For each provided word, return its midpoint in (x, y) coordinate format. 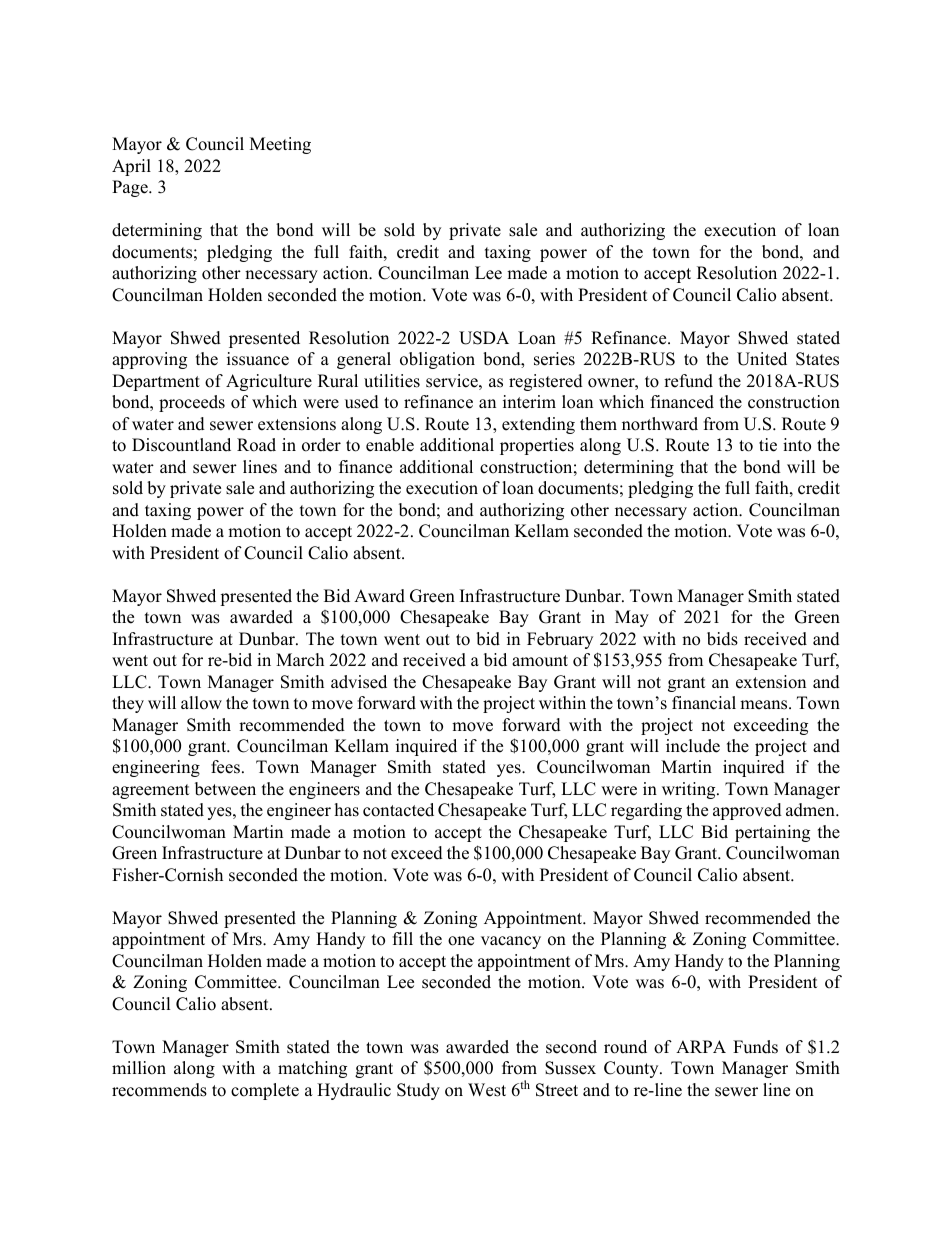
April (131, 167)
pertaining (772, 833)
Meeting (280, 145)
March (300, 660)
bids (722, 639)
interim (529, 402)
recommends (159, 1090)
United (762, 359)
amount (540, 661)
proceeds (192, 403)
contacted (398, 810)
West (487, 1090)
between (225, 789)
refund (688, 381)
